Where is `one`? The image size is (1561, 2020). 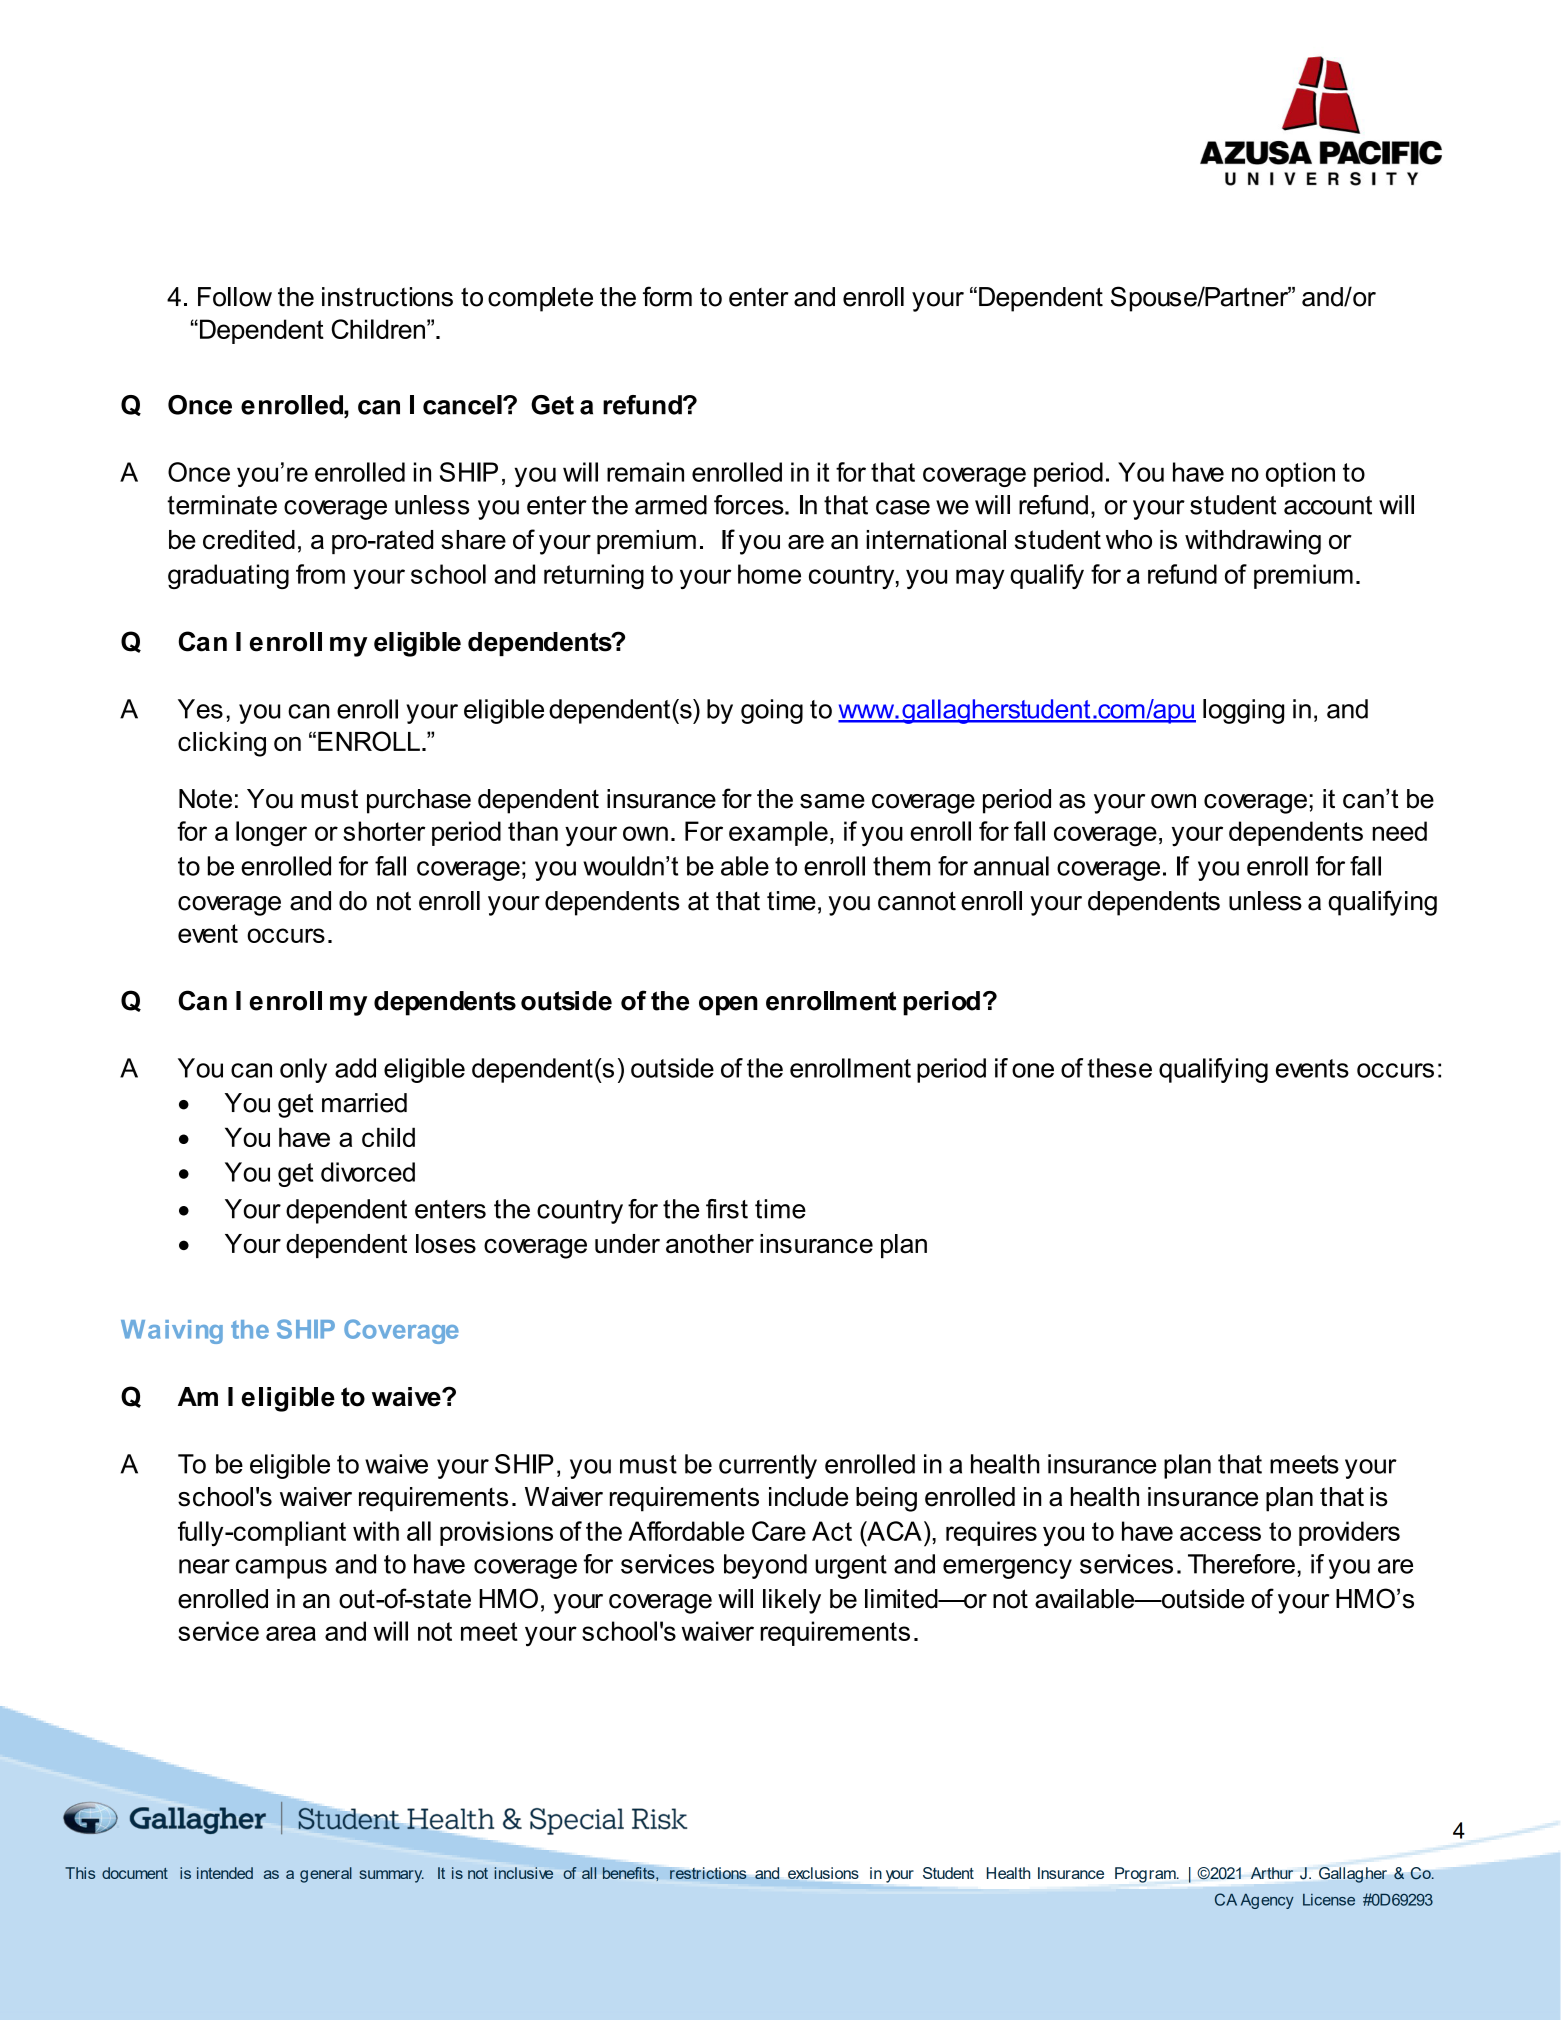
one is located at coordinates (1033, 1070).
